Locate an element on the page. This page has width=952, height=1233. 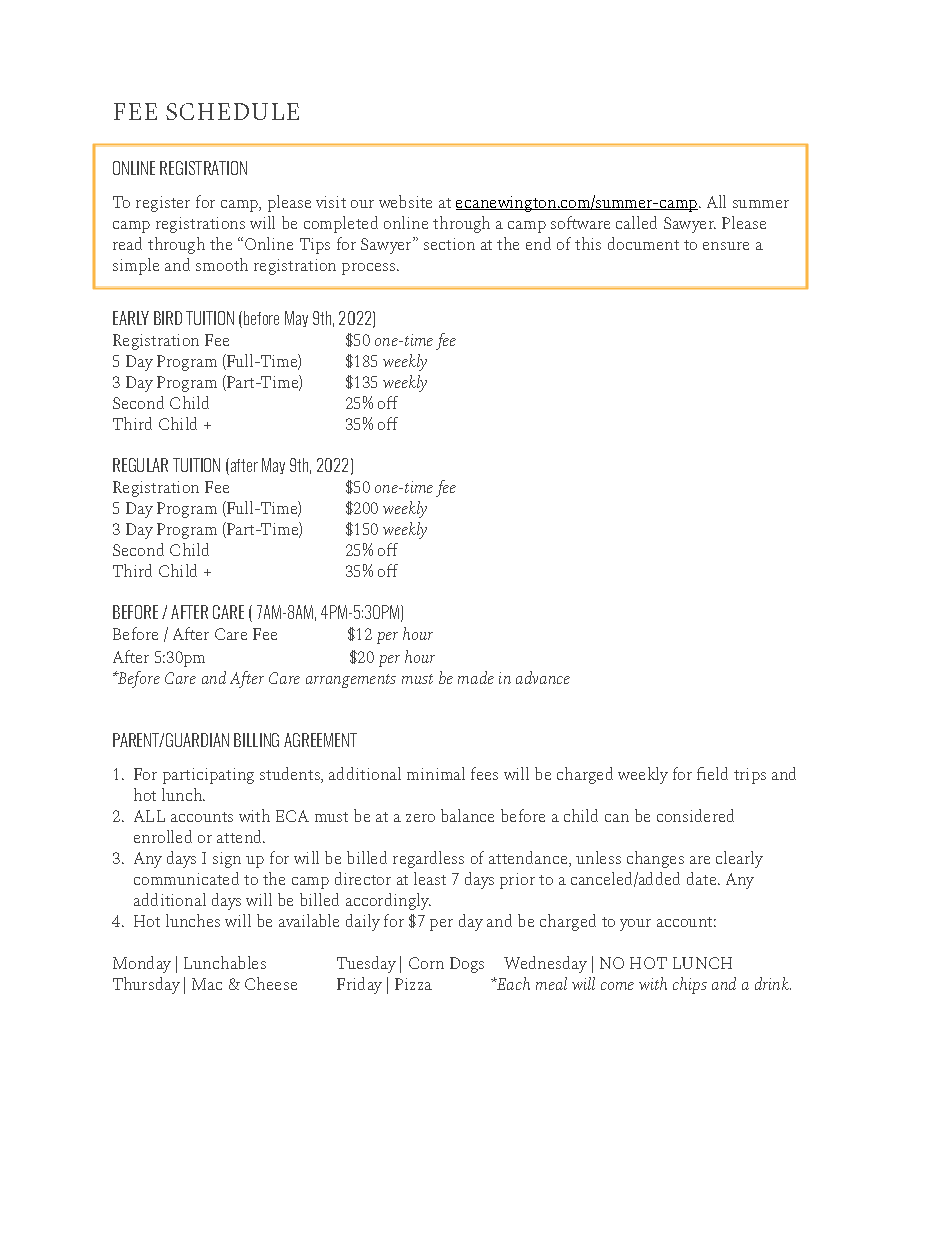
SCHEDULE is located at coordinates (232, 111).
